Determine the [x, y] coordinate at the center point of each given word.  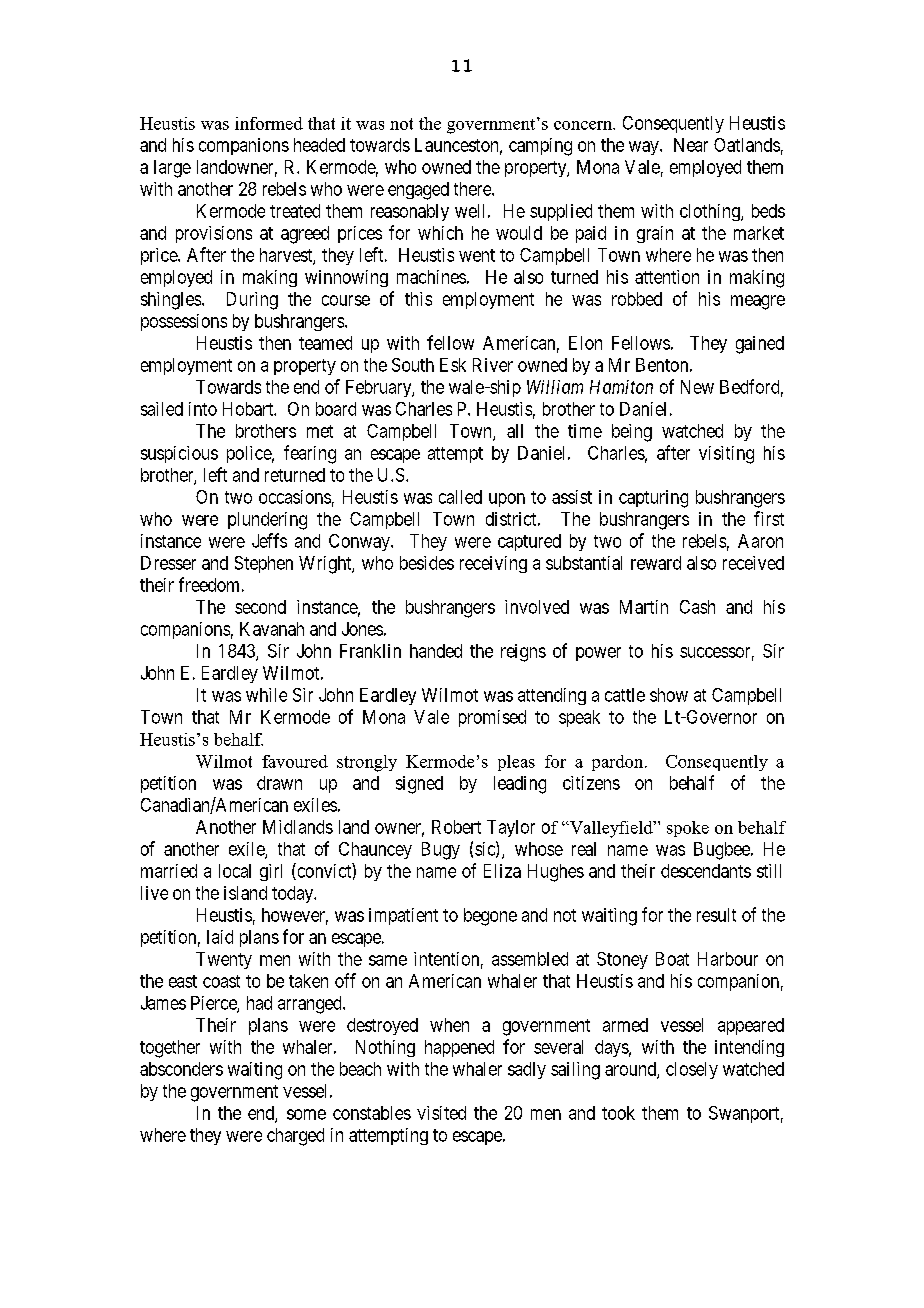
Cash [697, 607]
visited [441, 1113]
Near [691, 145]
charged [295, 1137]
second [260, 607]
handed [436, 651]
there [473, 189]
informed [269, 123]
